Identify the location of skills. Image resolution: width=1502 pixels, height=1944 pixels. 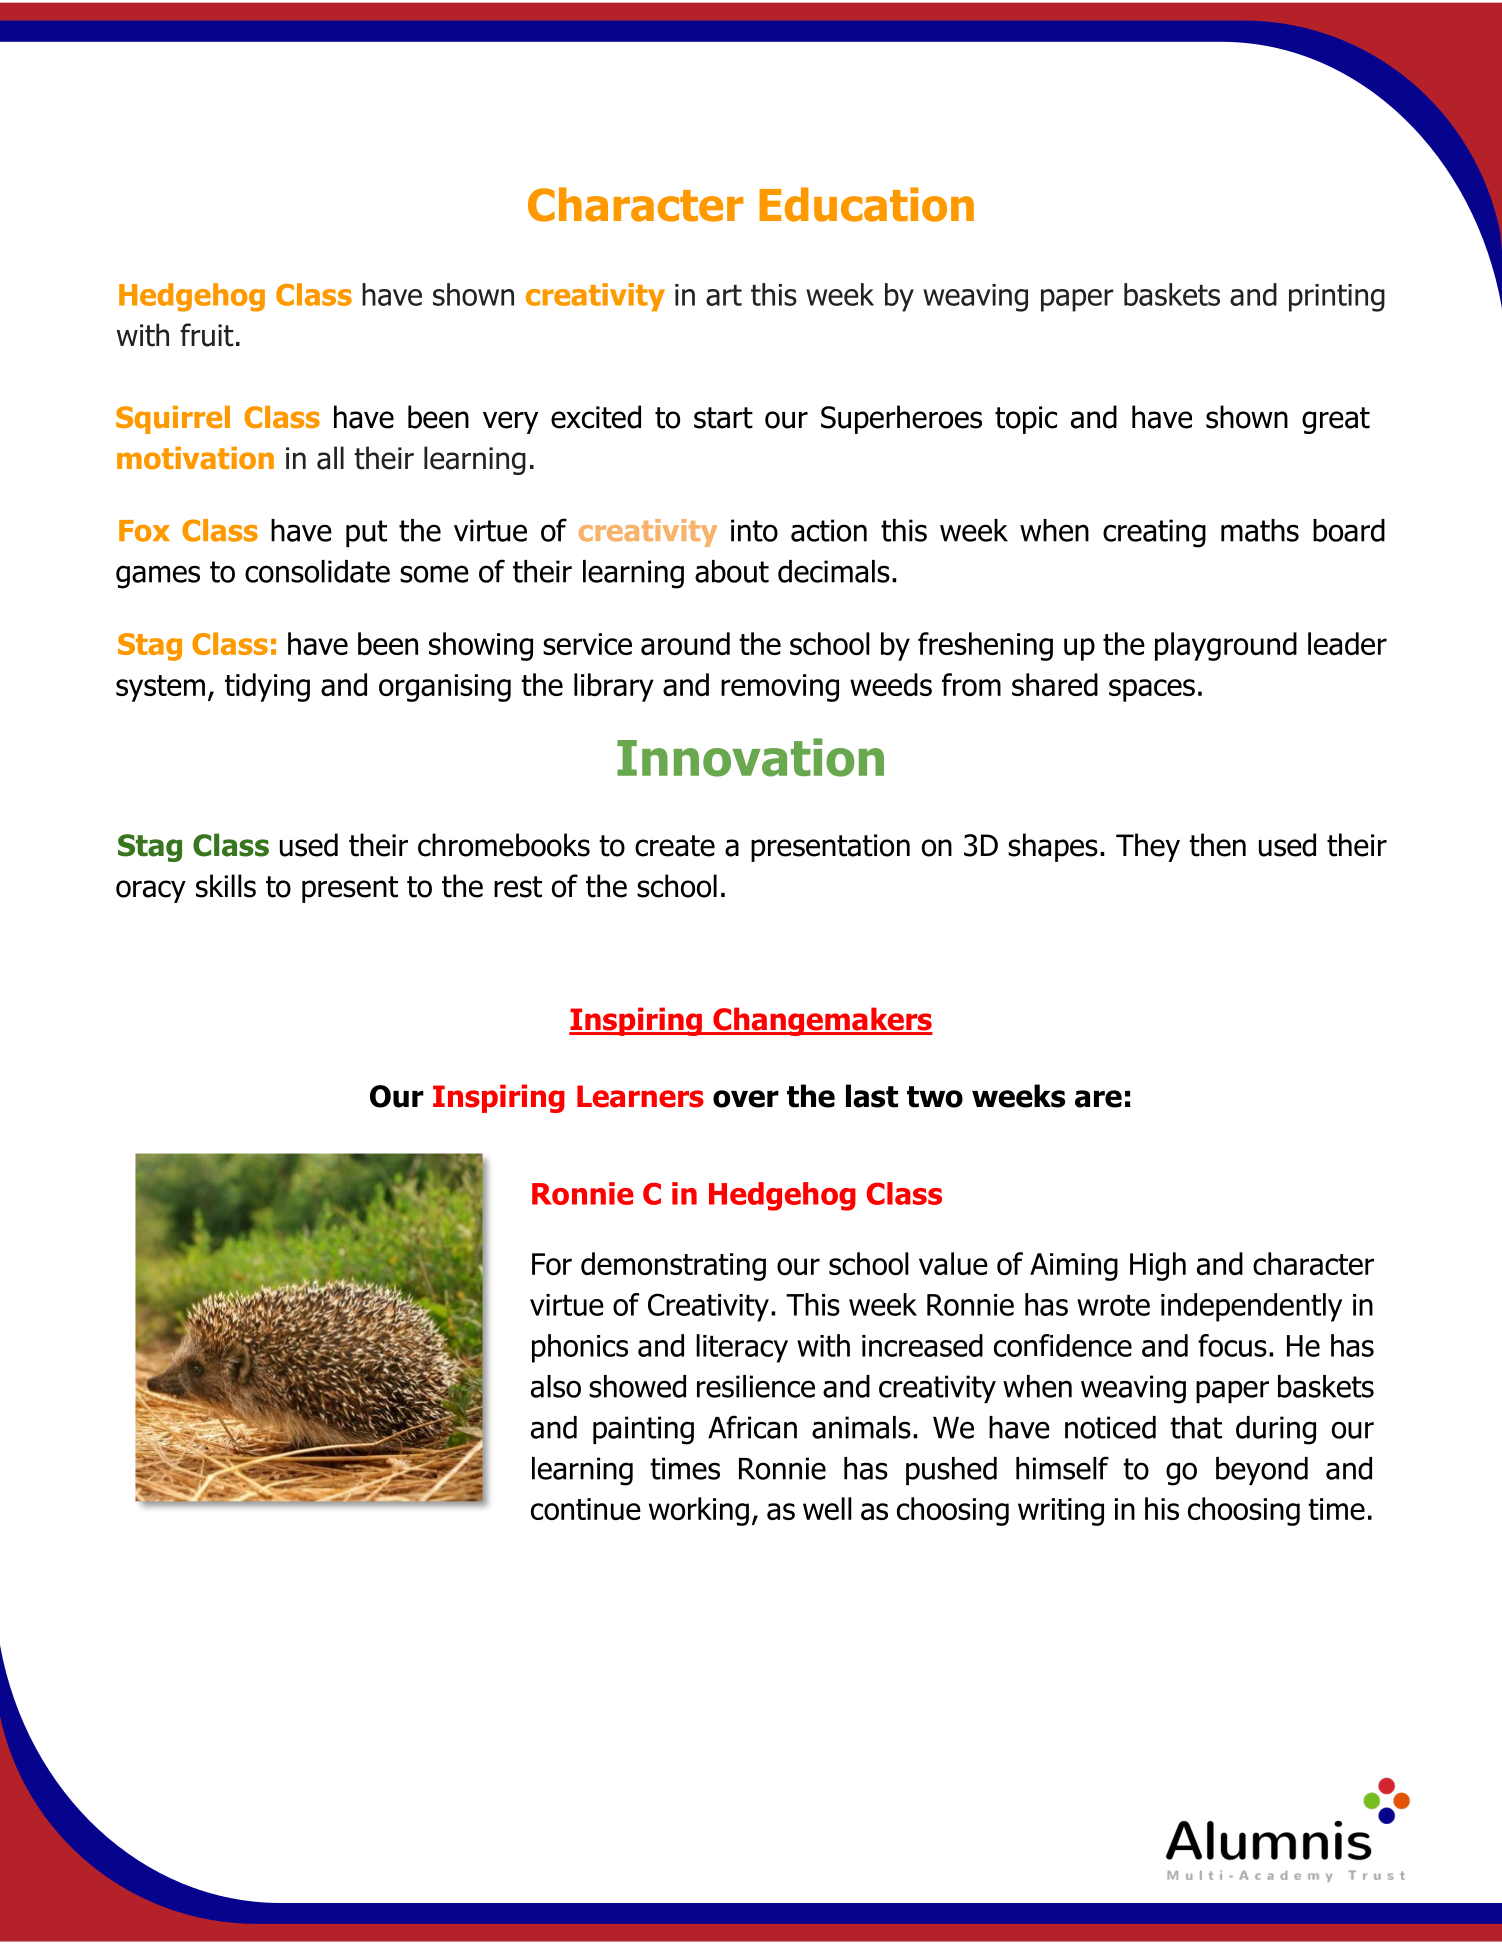
(226, 886).
